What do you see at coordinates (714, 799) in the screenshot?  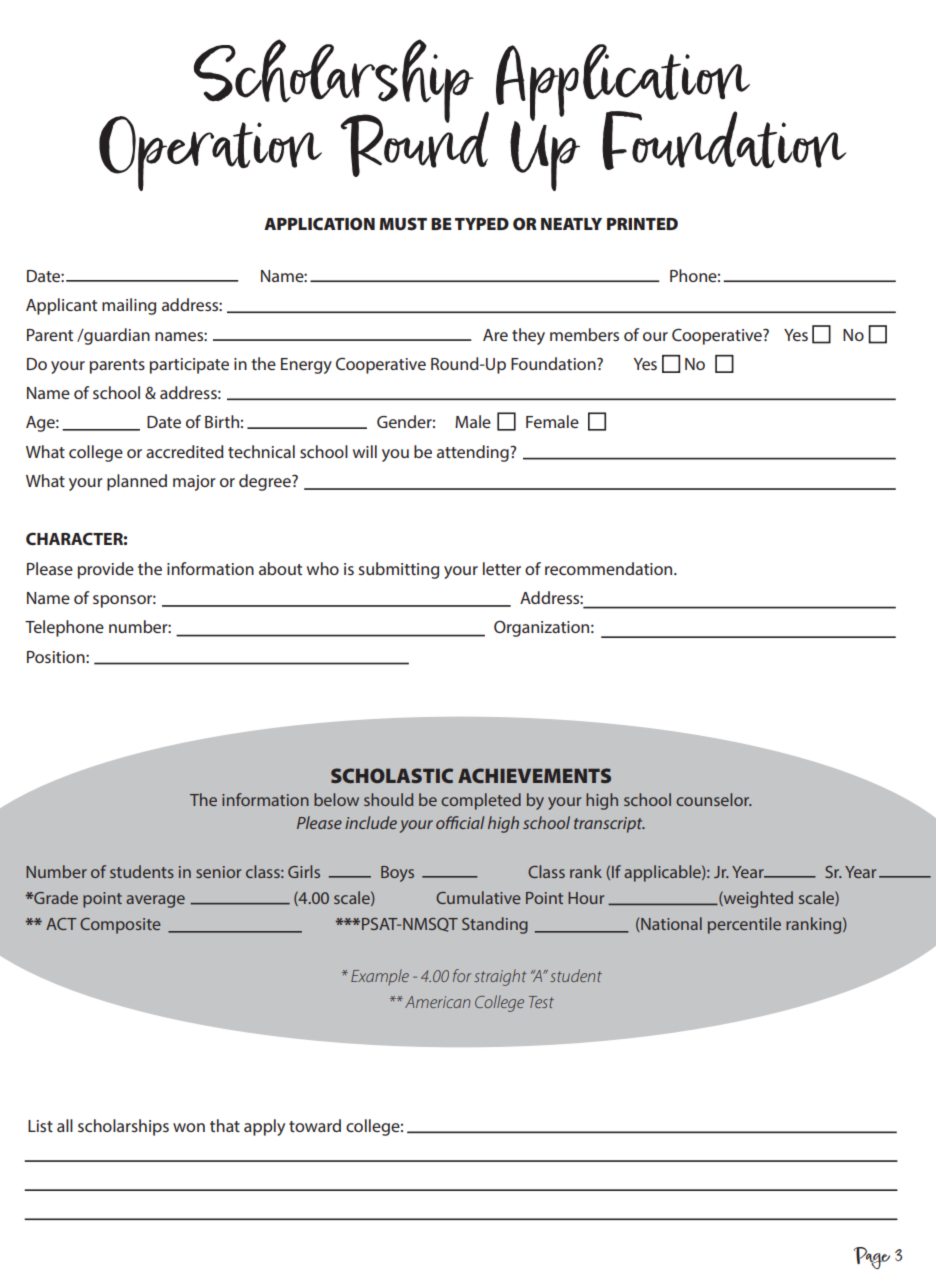 I see `counselor` at bounding box center [714, 799].
